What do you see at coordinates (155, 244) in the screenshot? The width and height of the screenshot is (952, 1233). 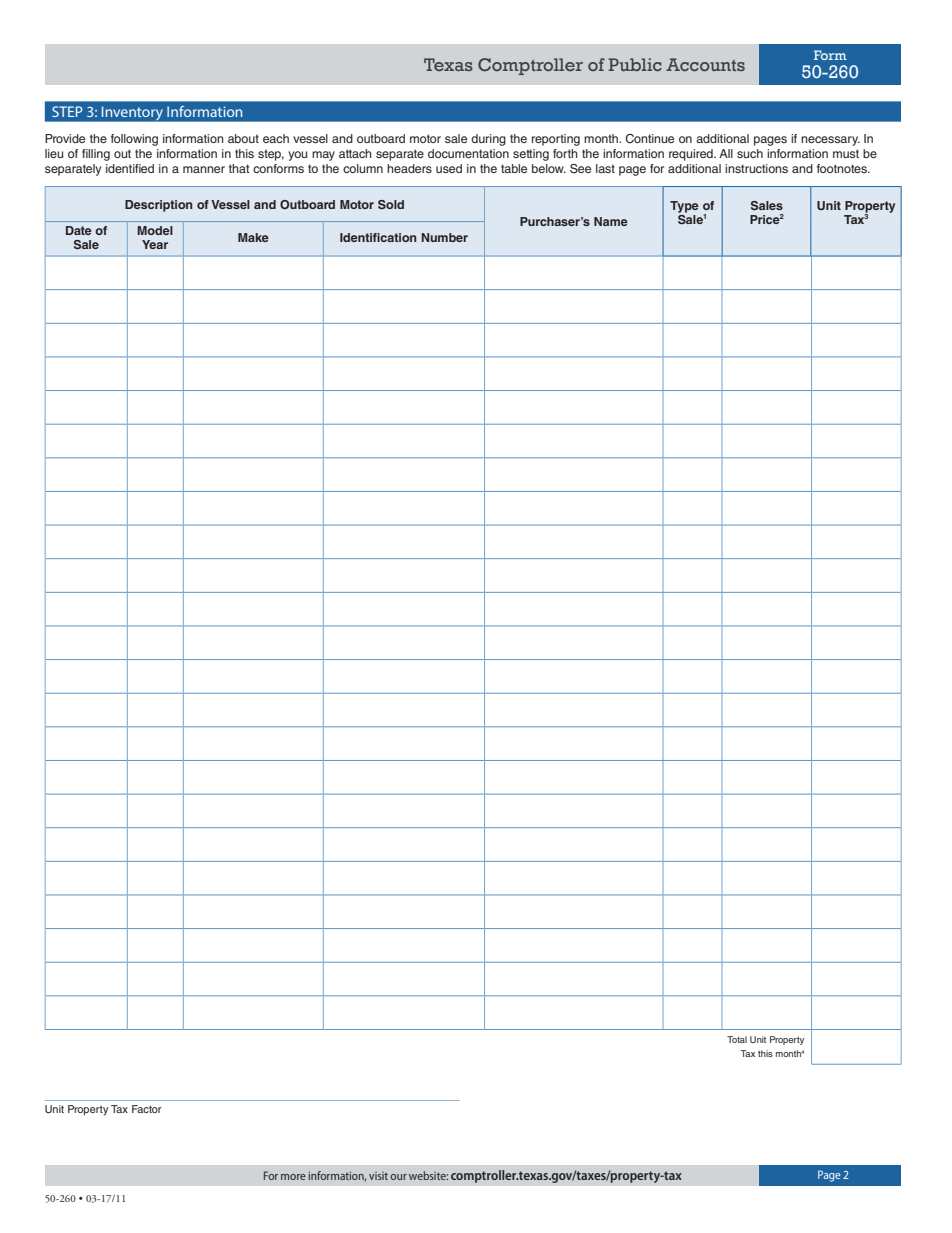 I see `Year` at bounding box center [155, 244].
